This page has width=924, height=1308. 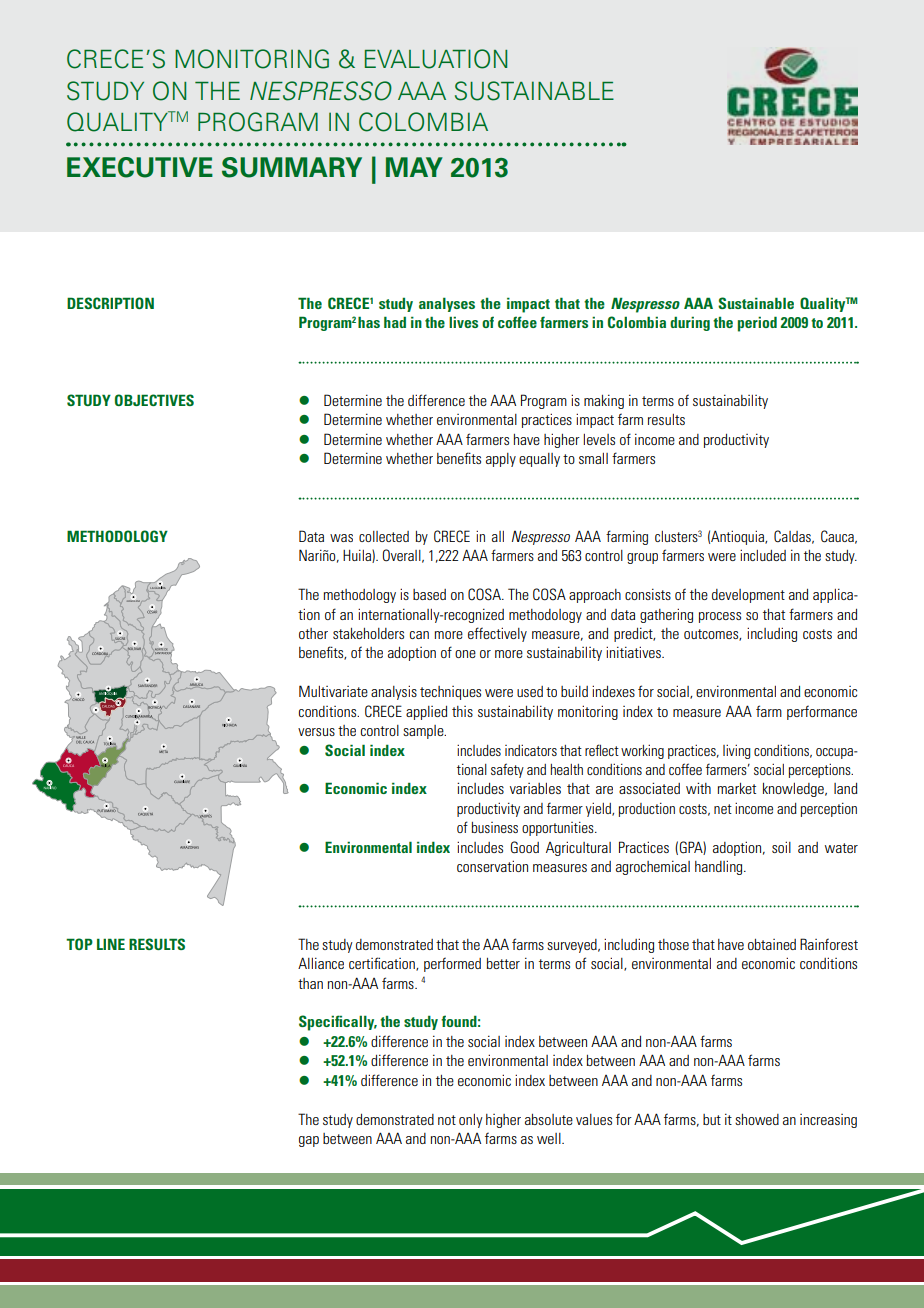 What do you see at coordinates (414, 167) in the page?
I see `may` at bounding box center [414, 167].
